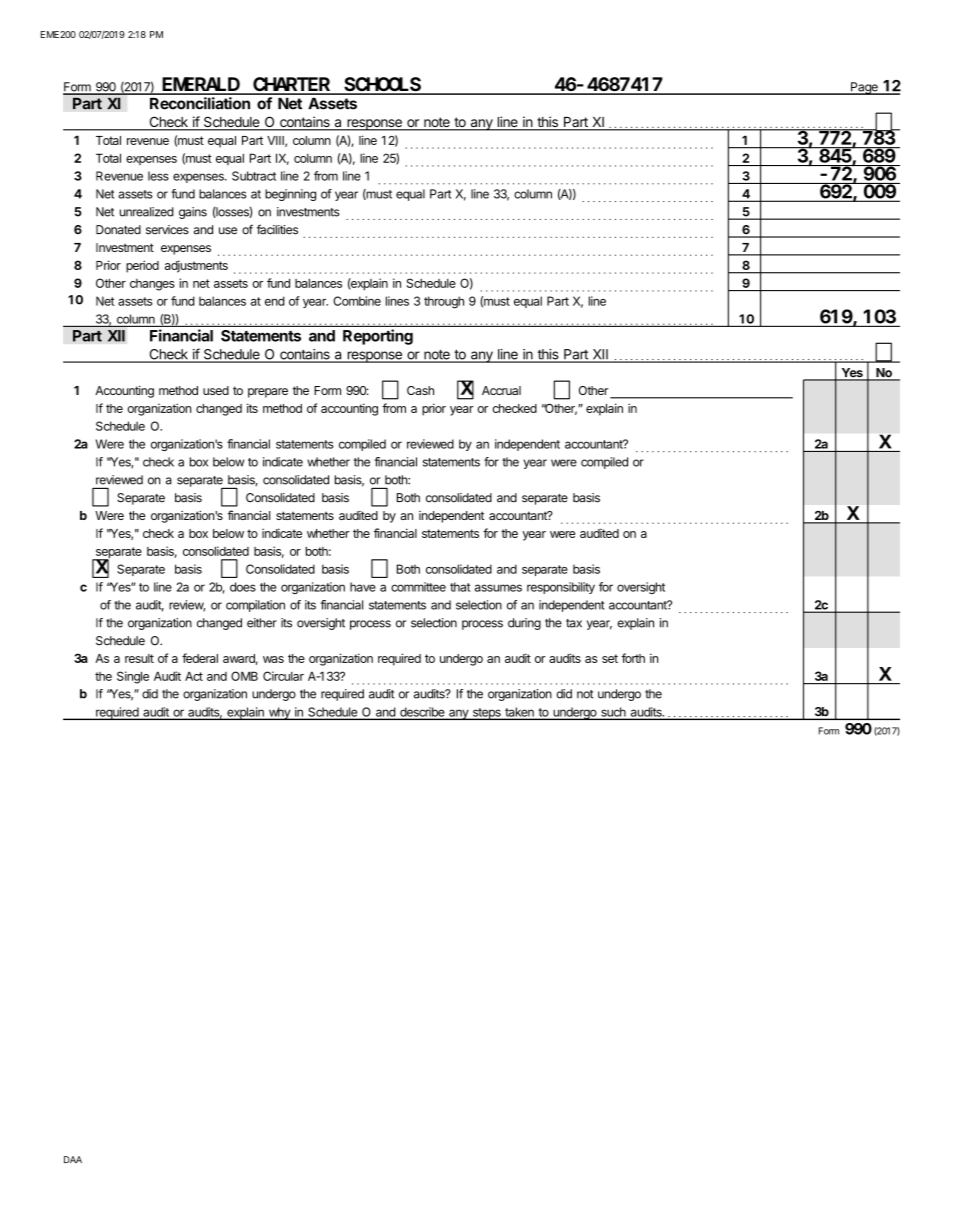  I want to click on through, so click(444, 302).
